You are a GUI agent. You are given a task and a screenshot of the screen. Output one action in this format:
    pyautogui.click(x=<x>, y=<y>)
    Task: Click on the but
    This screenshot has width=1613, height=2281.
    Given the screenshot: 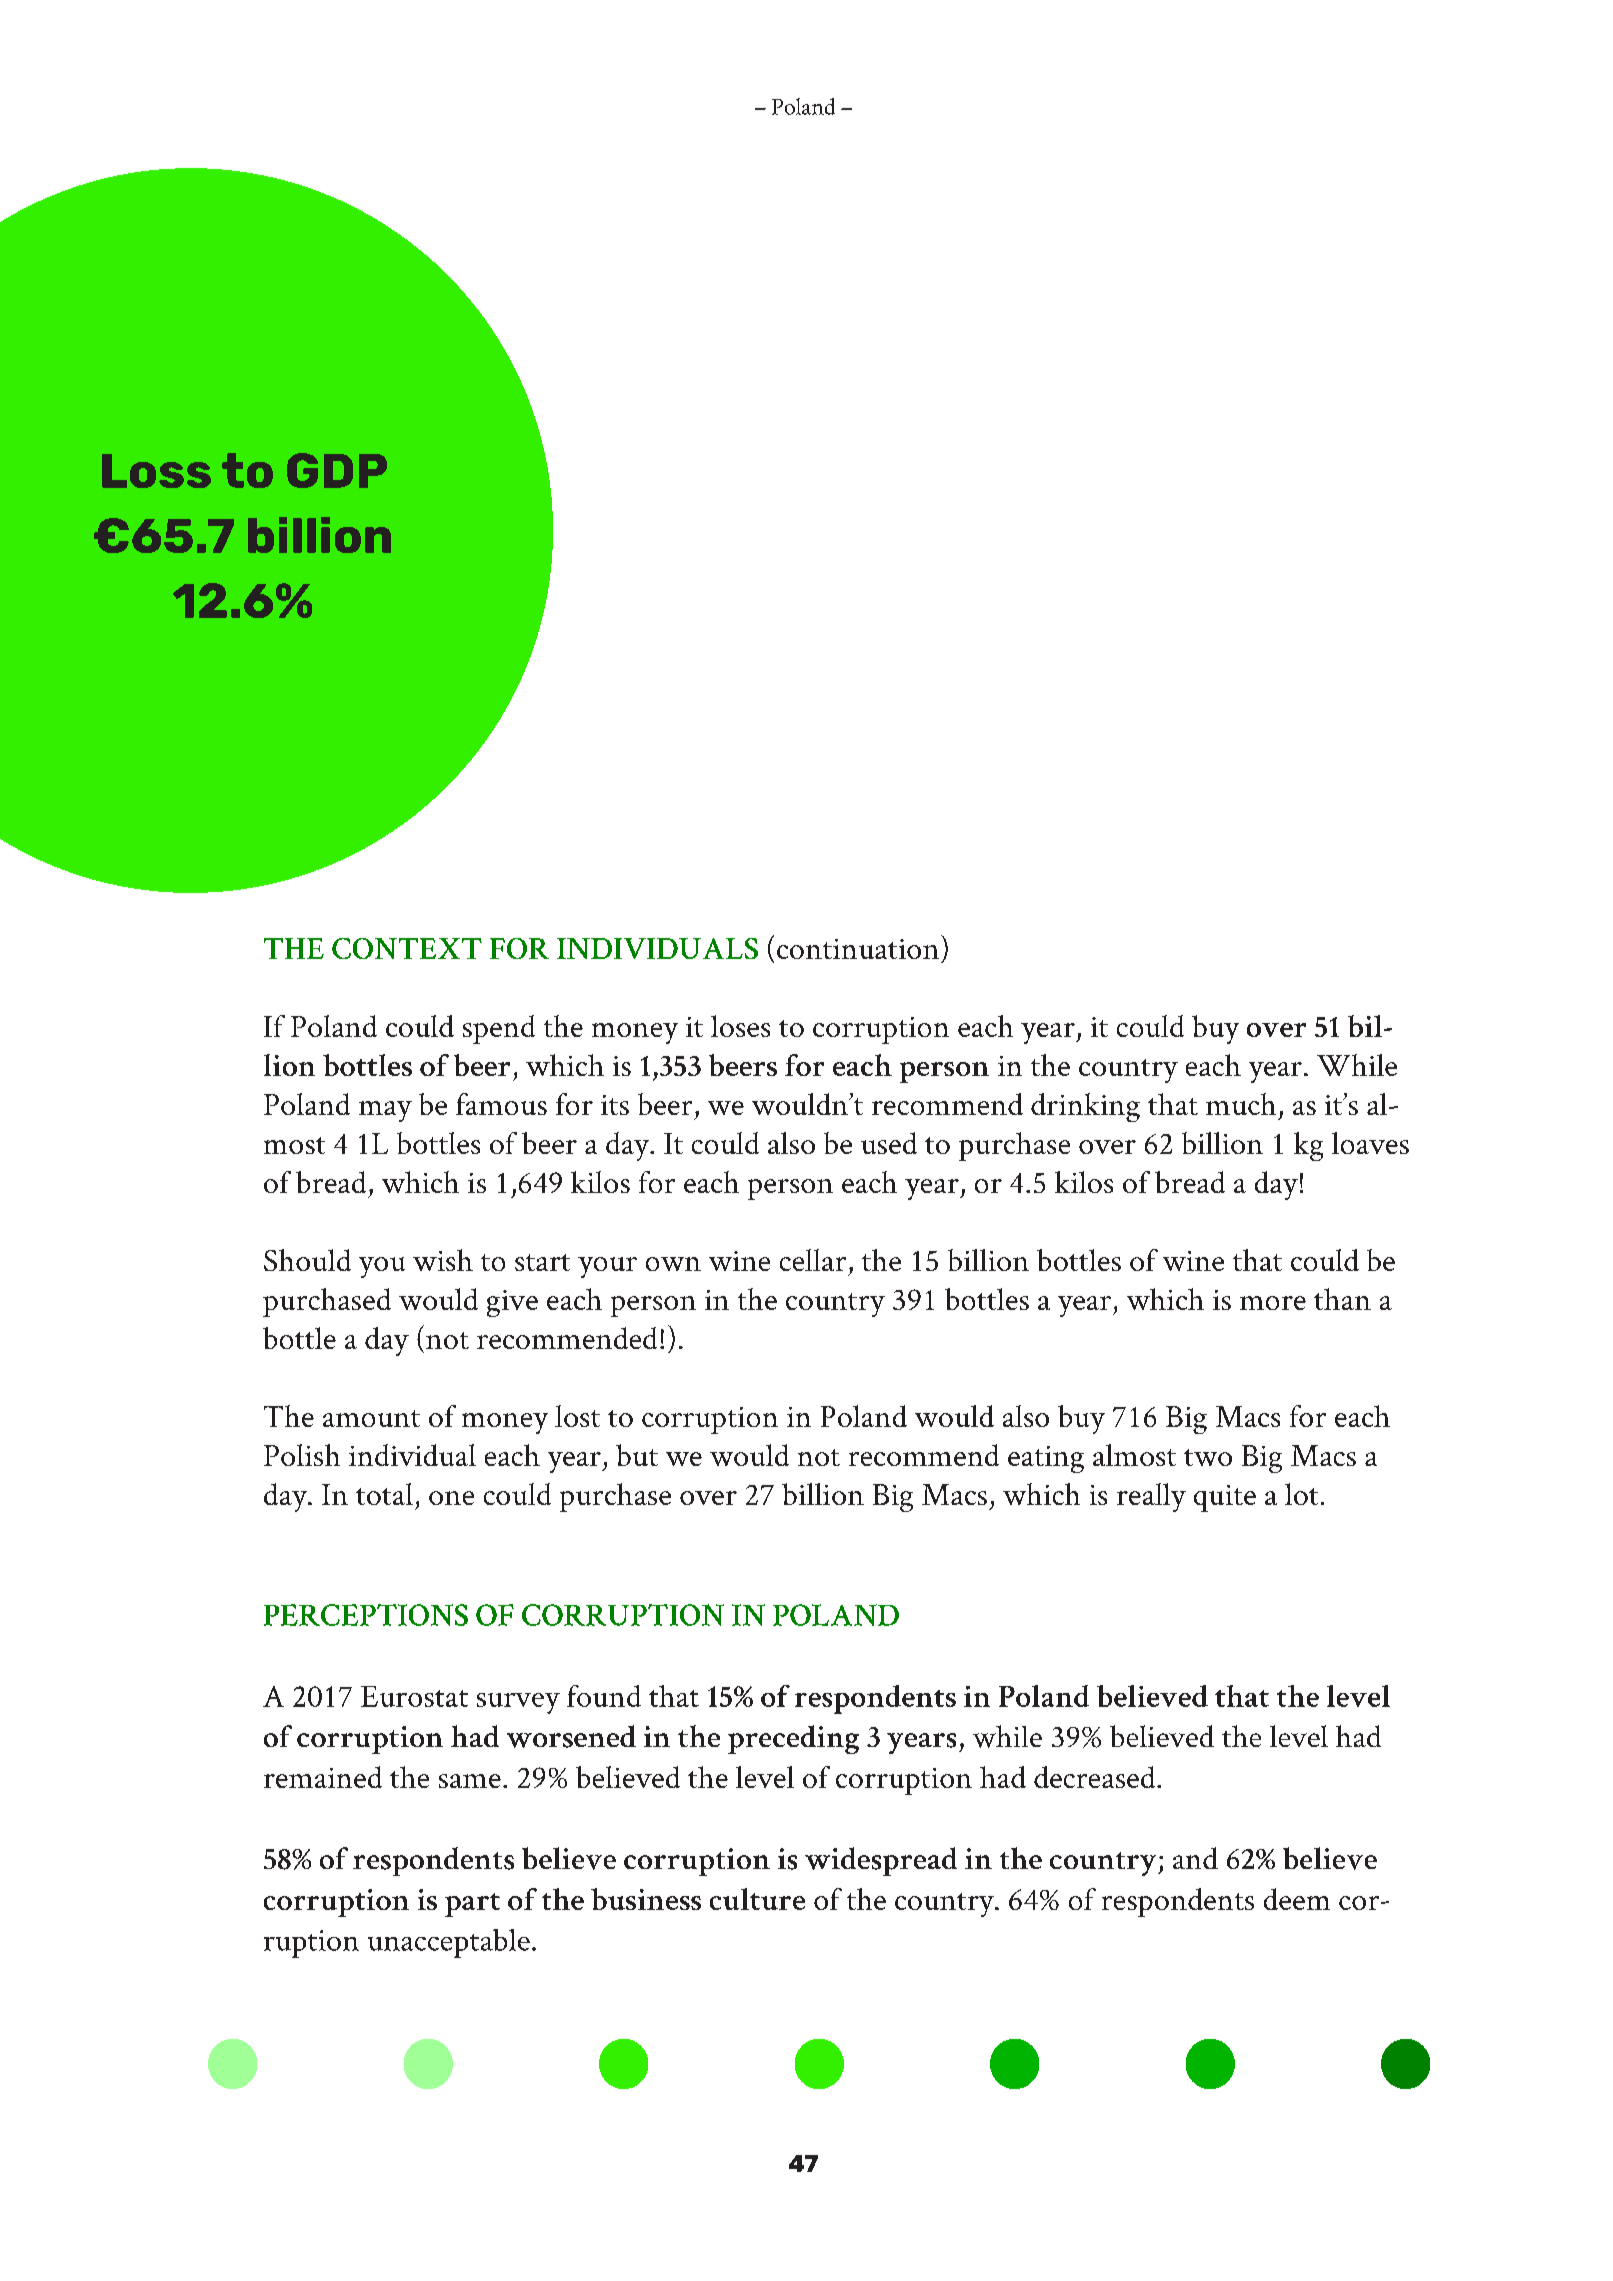 What is the action you would take?
    pyautogui.click(x=637, y=1455)
